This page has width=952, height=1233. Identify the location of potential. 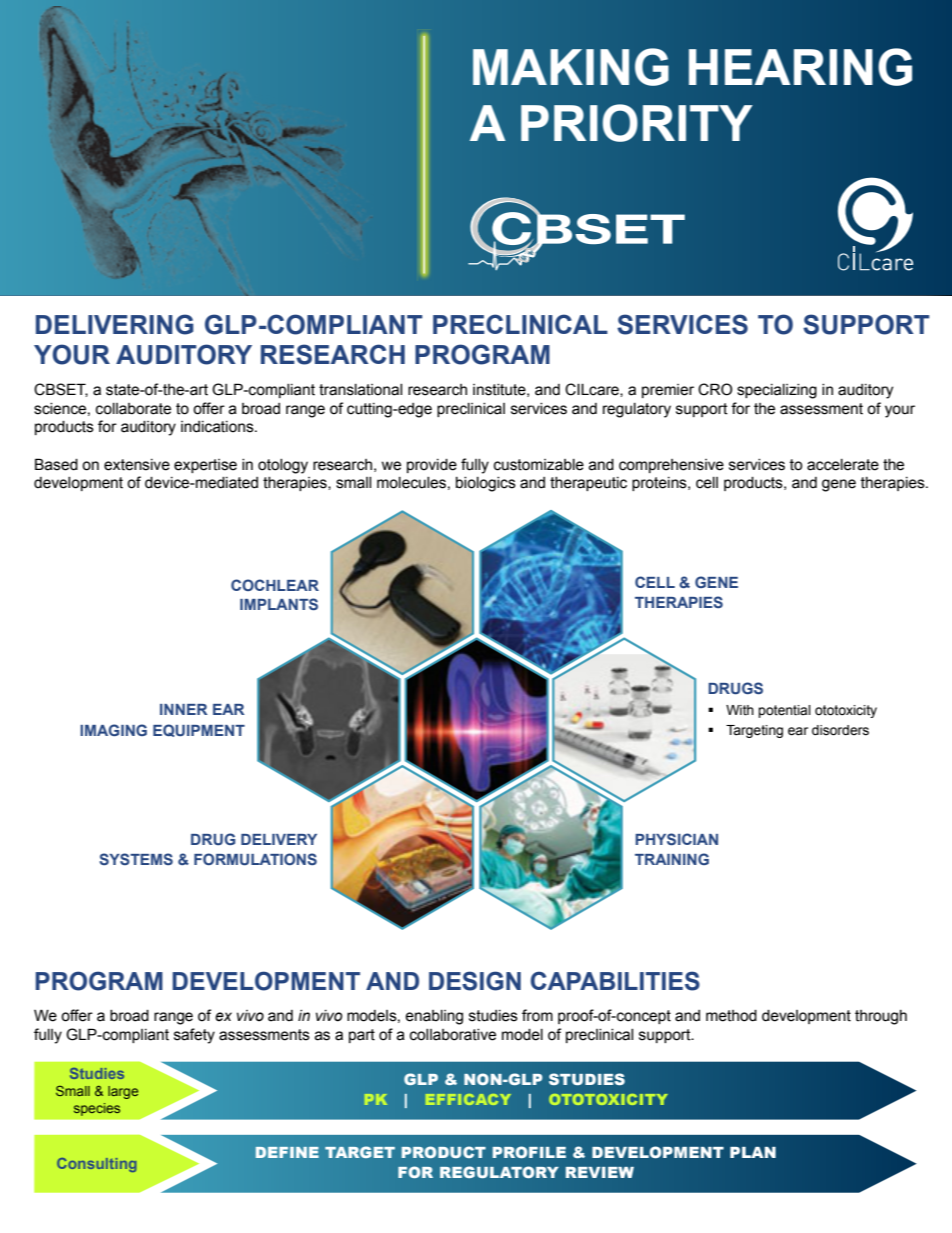
(784, 711).
